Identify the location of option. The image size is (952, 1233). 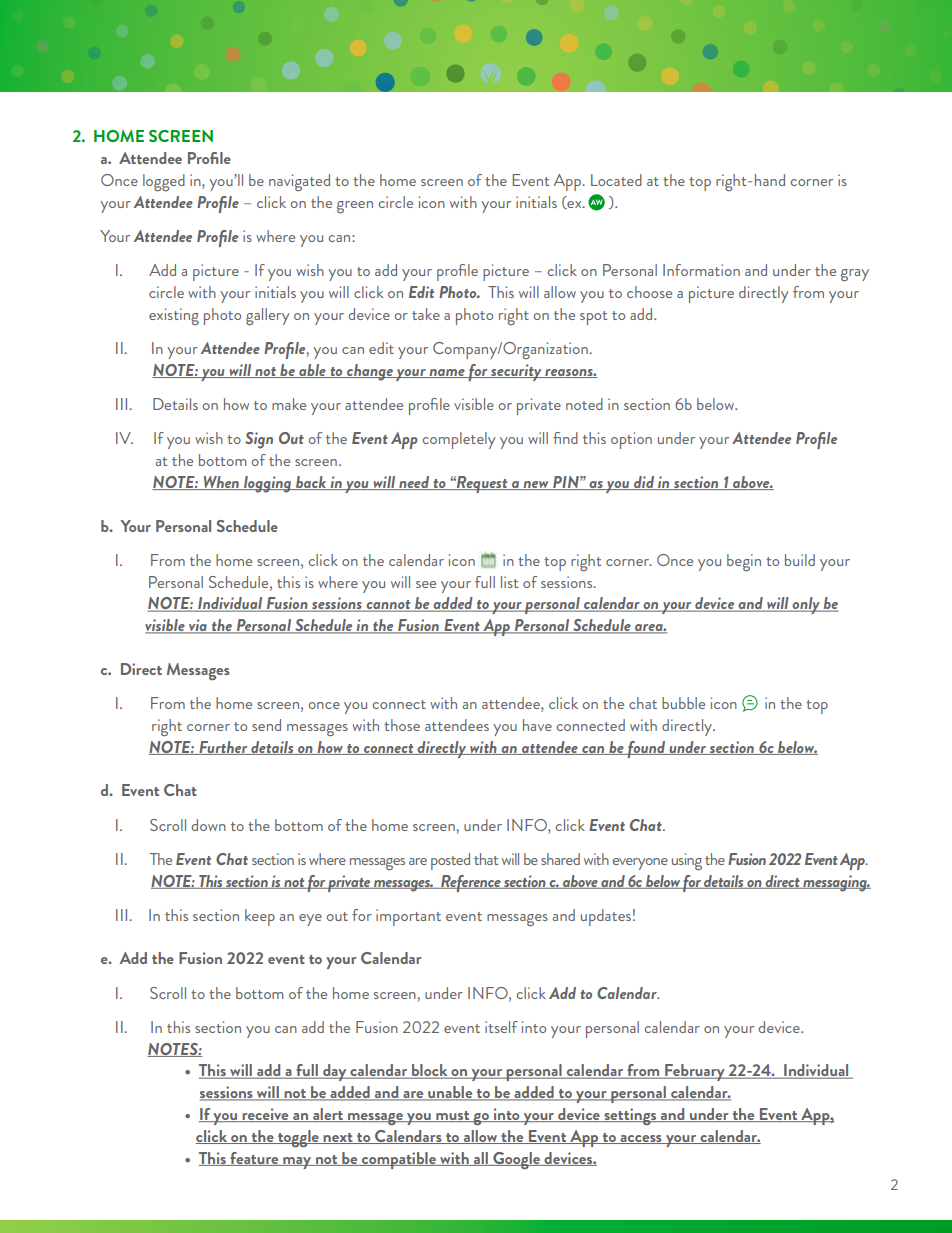
(631, 440).
